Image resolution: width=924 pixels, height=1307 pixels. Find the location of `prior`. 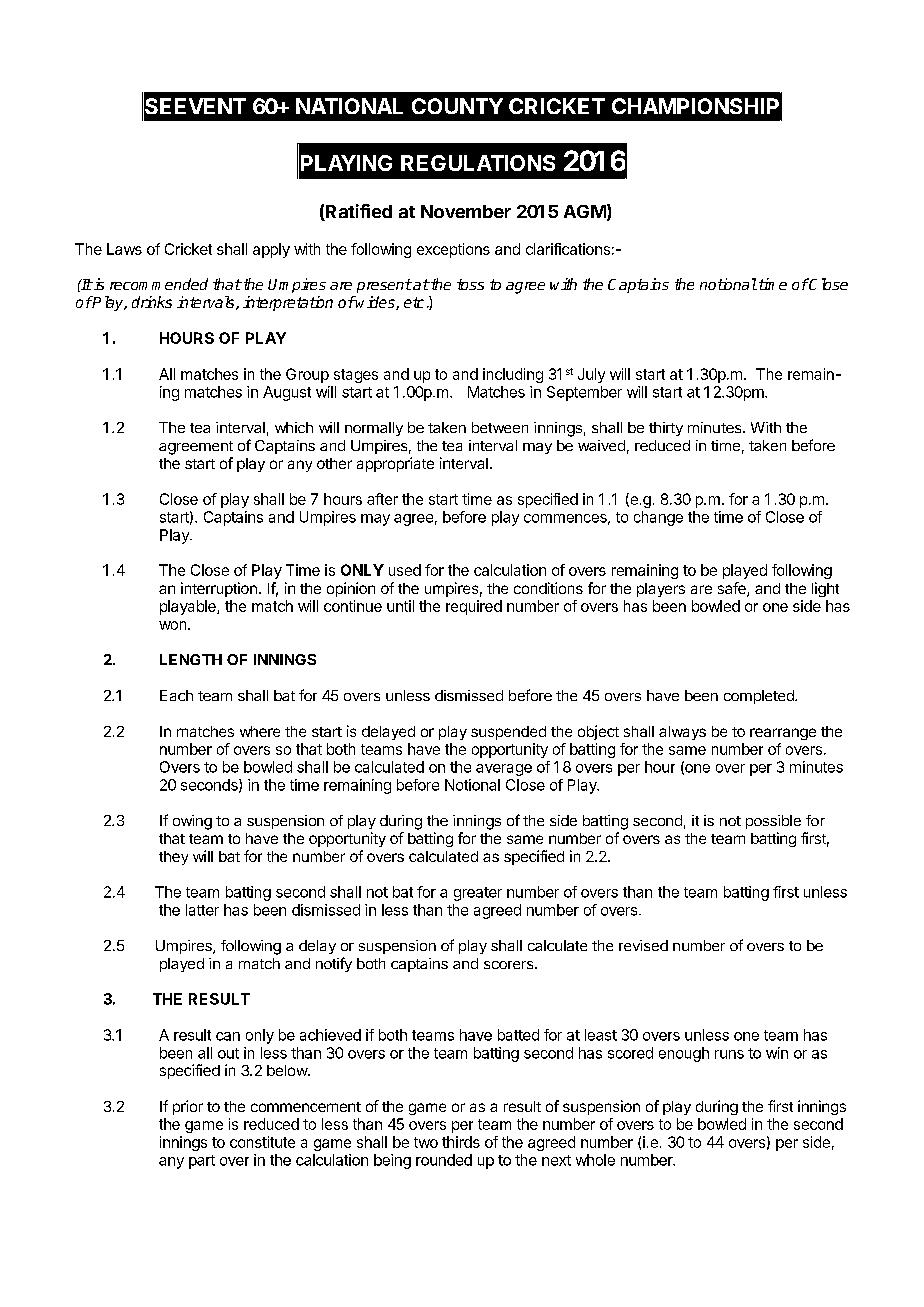

prior is located at coordinates (188, 1107).
